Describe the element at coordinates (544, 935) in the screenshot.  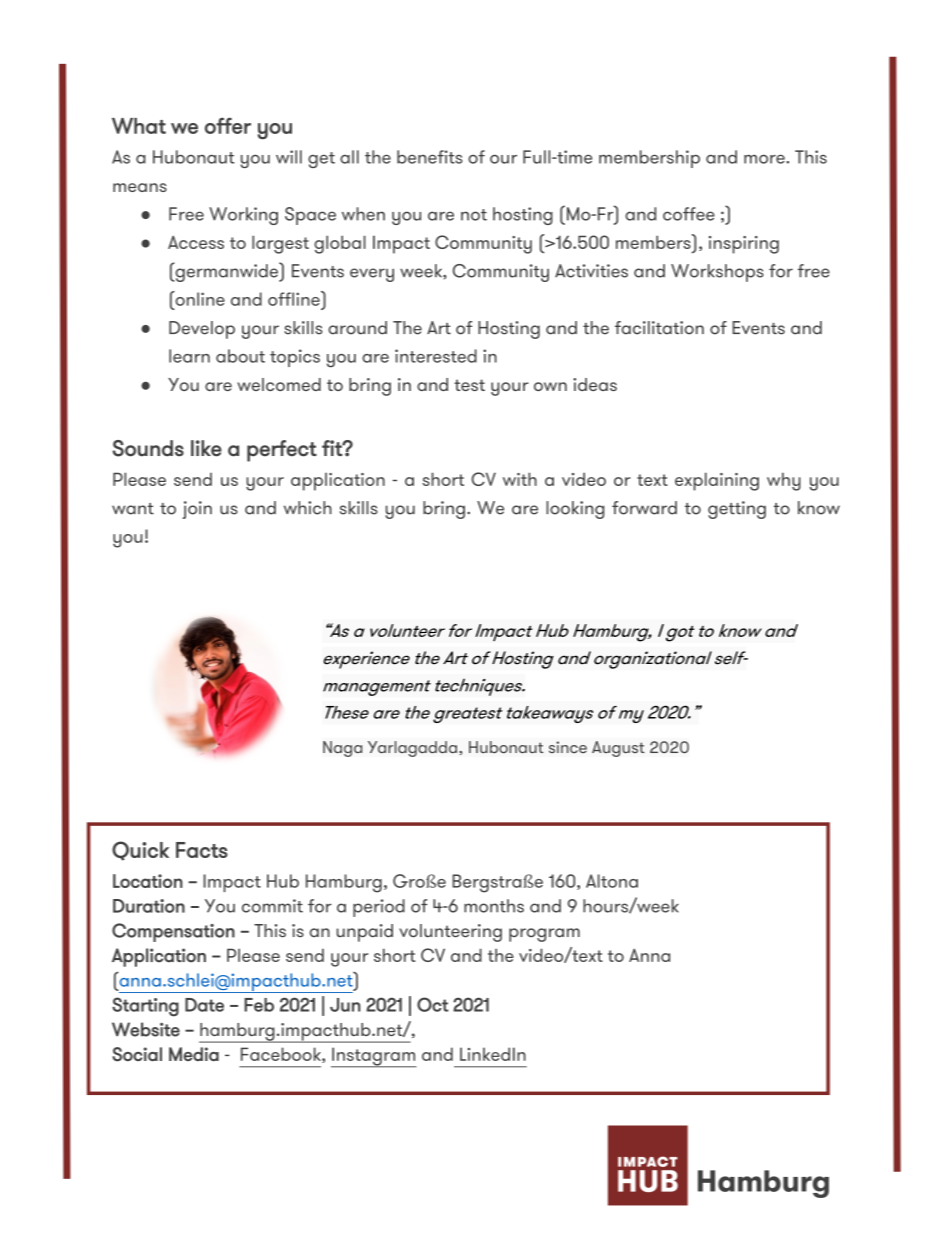
I see `program` at that location.
